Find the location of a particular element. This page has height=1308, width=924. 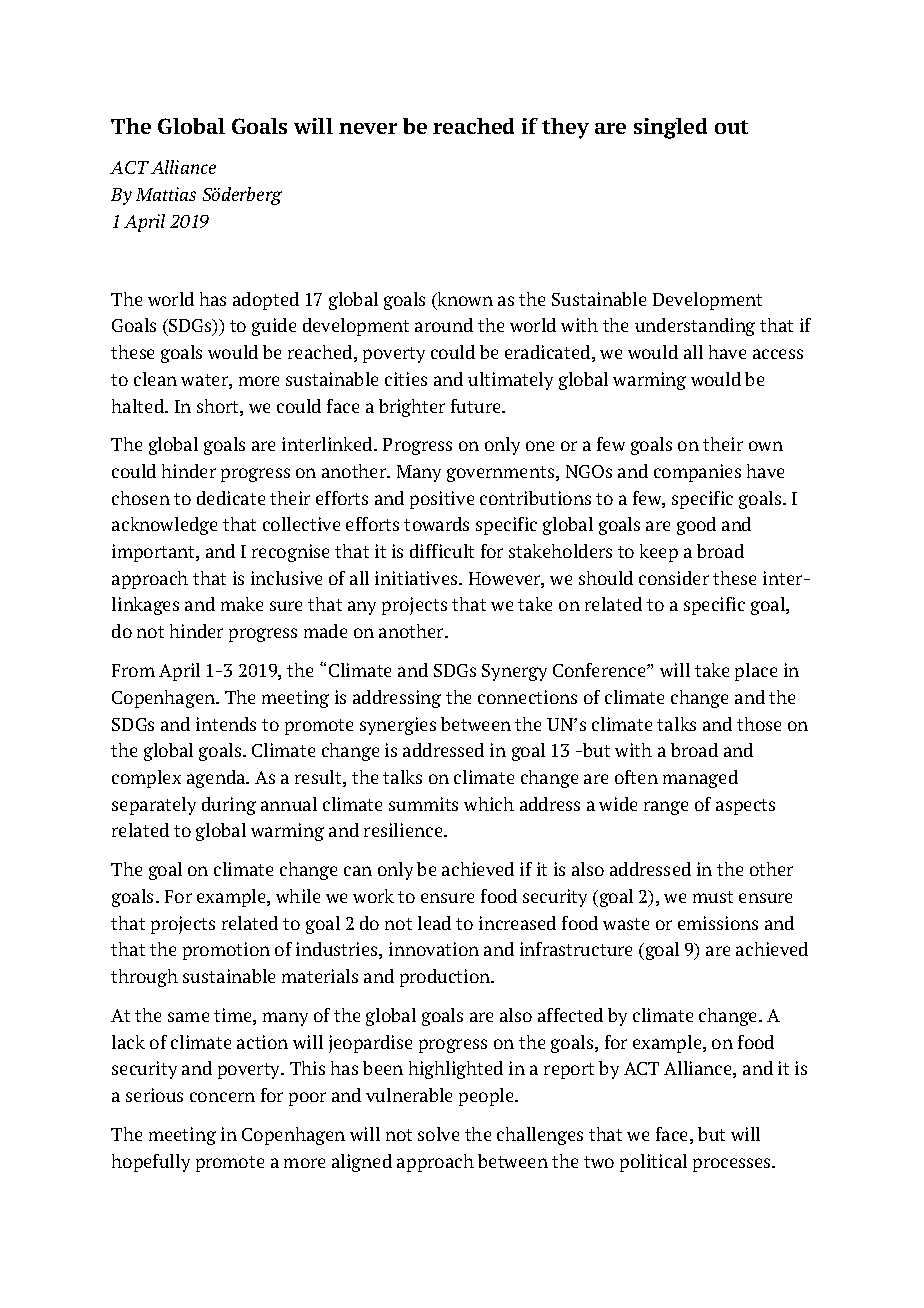

processes is located at coordinates (733, 1165).
